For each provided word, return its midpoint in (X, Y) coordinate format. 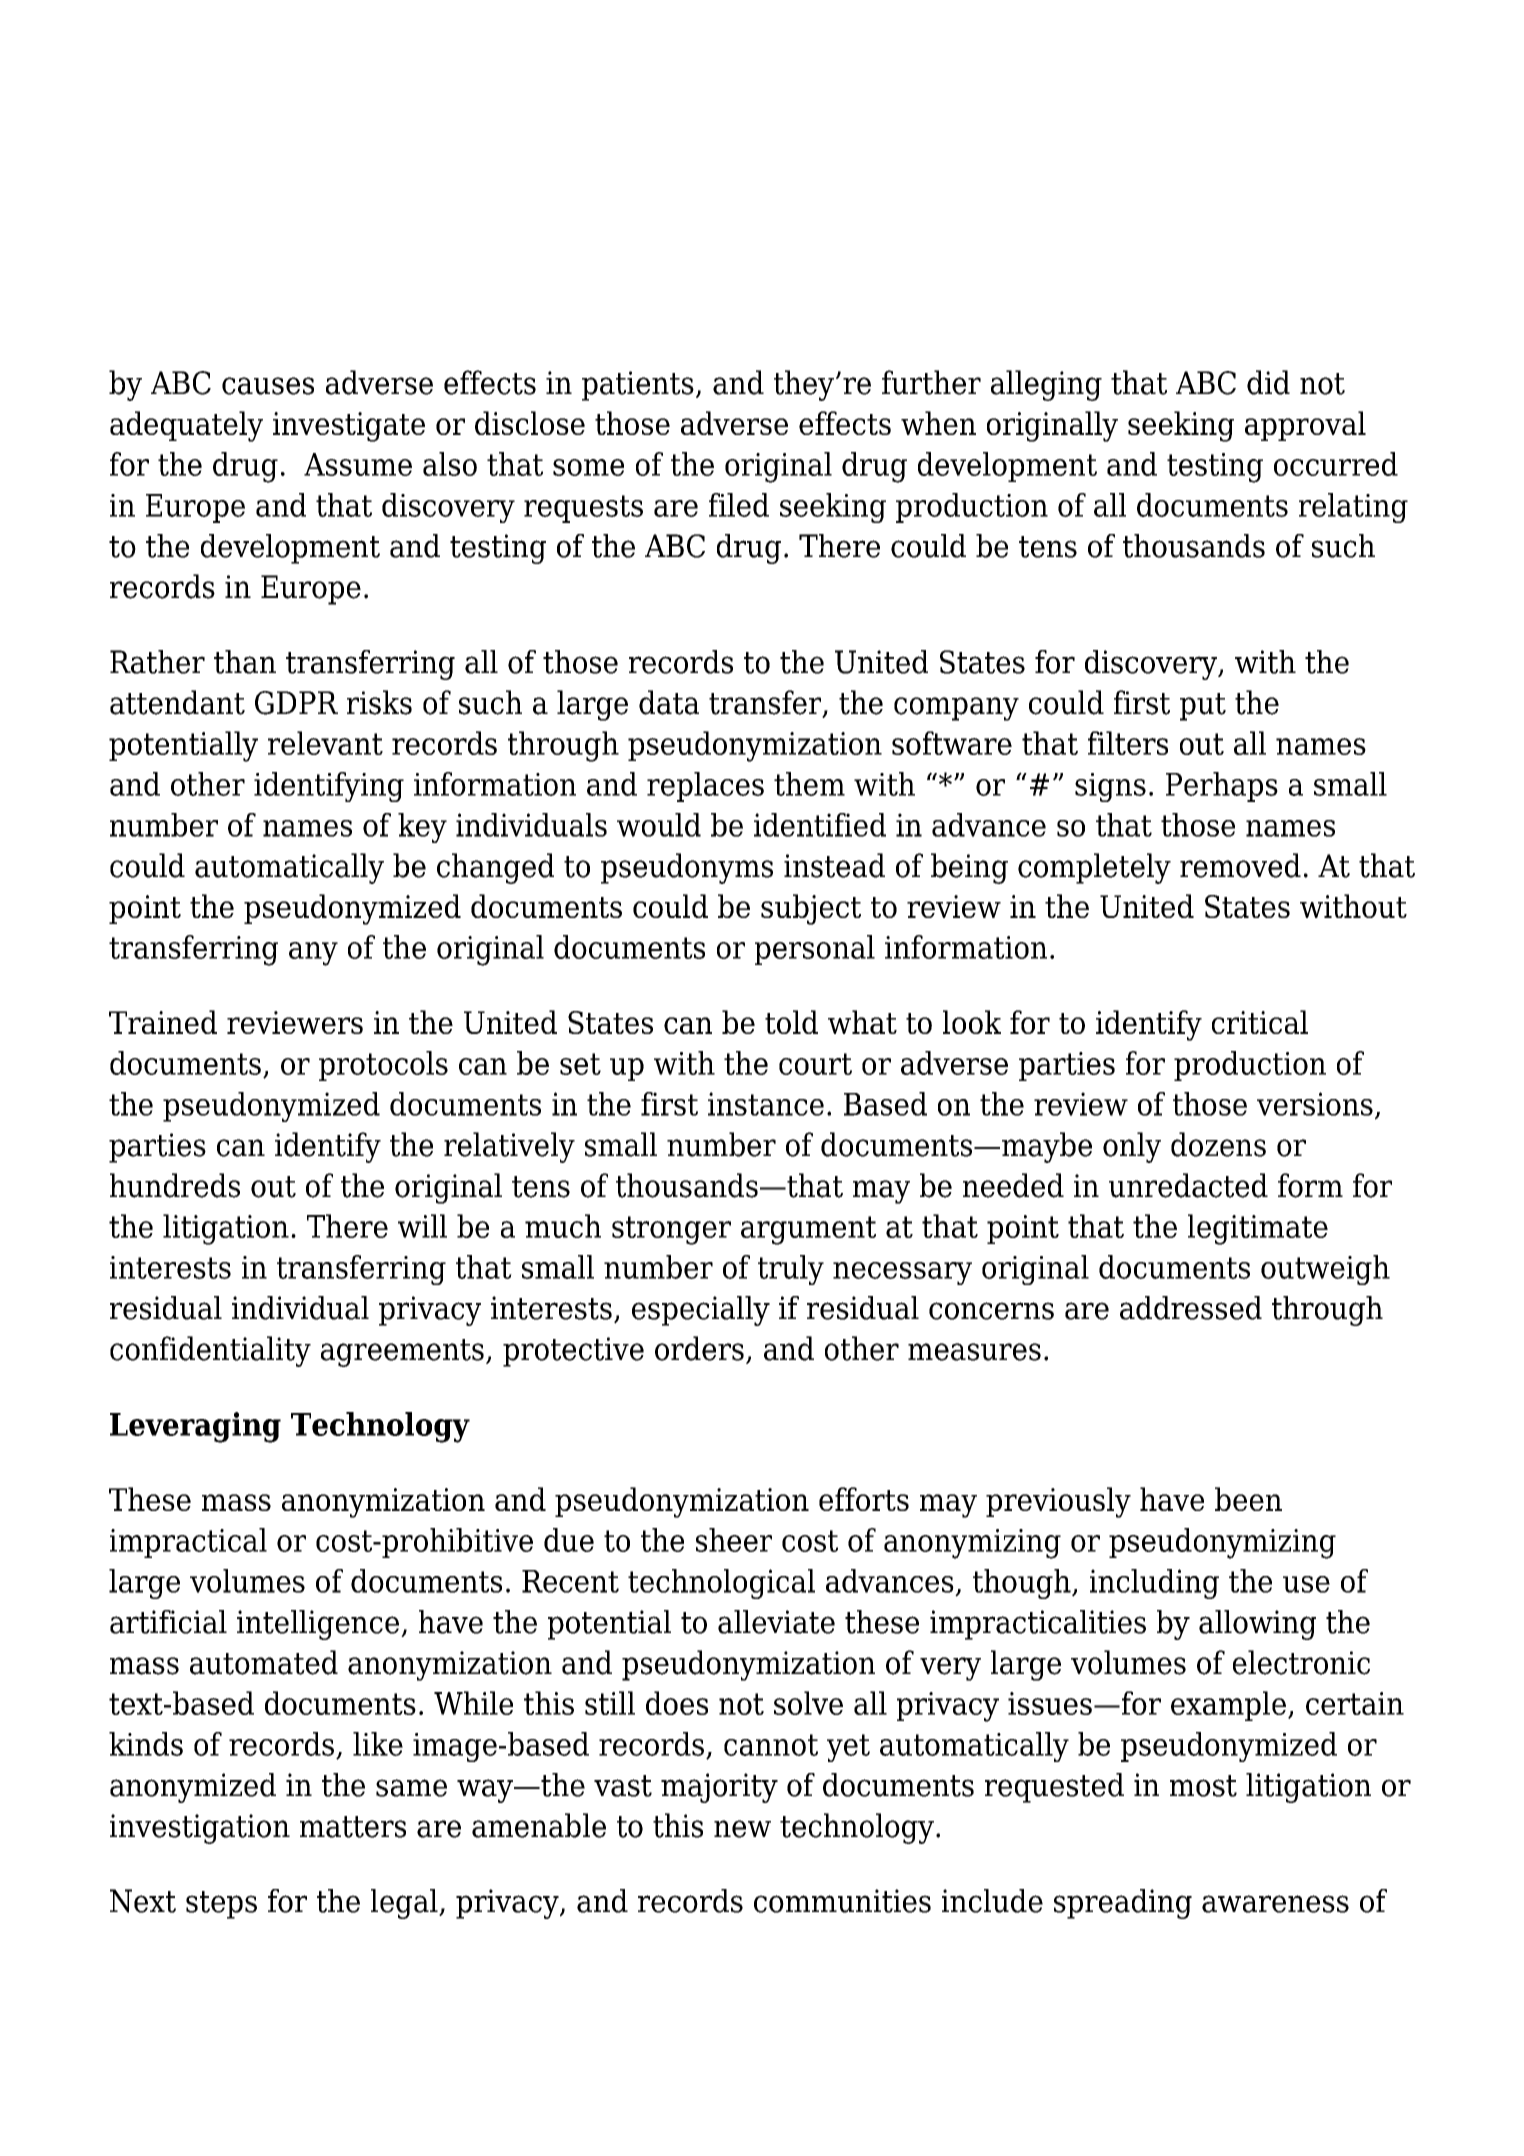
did (1268, 382)
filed (739, 505)
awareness (1275, 1904)
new (742, 1829)
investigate (349, 427)
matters (353, 1827)
